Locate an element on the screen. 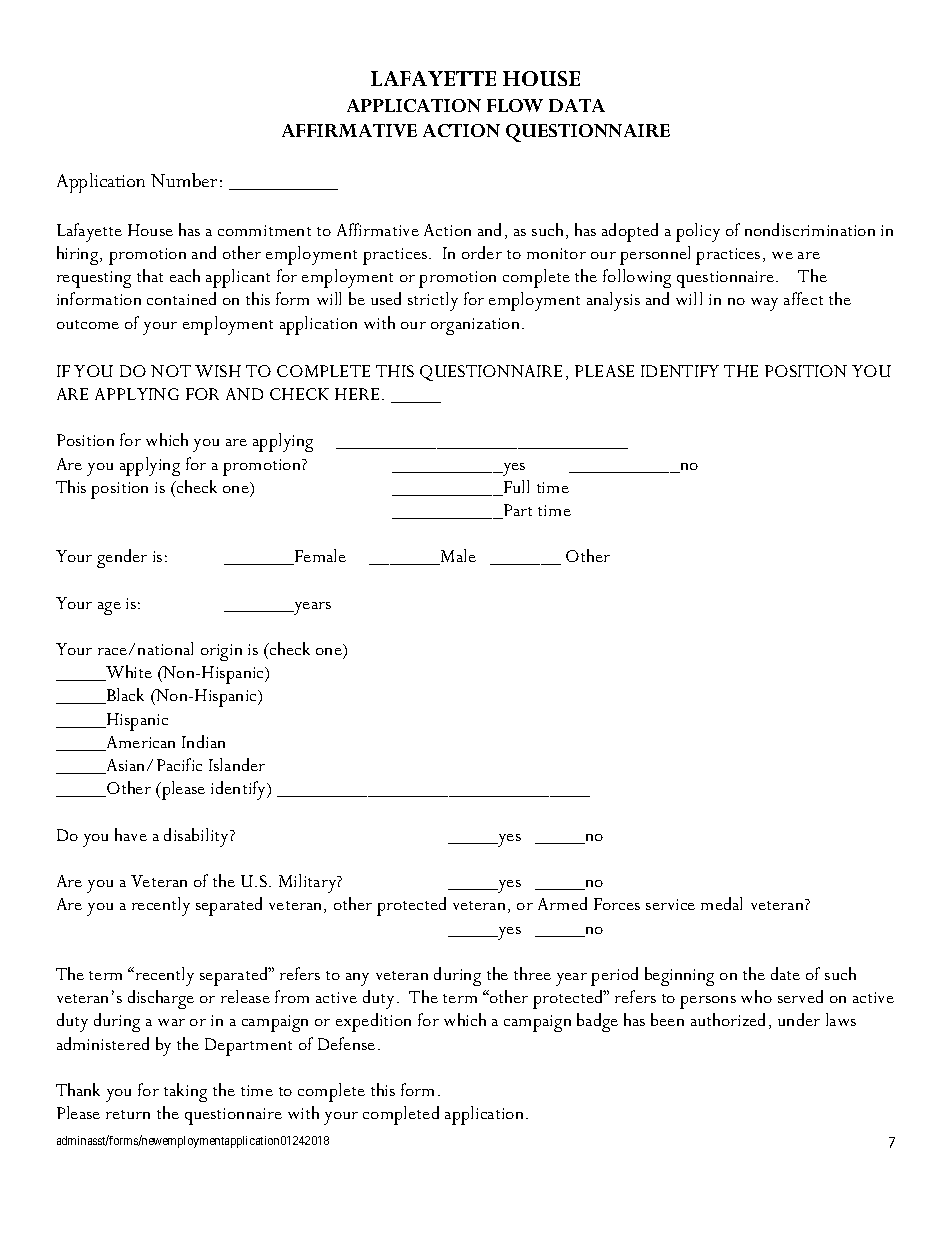 Image resolution: width=952 pixels, height=1233 pixels. authorized is located at coordinates (728, 1019).
